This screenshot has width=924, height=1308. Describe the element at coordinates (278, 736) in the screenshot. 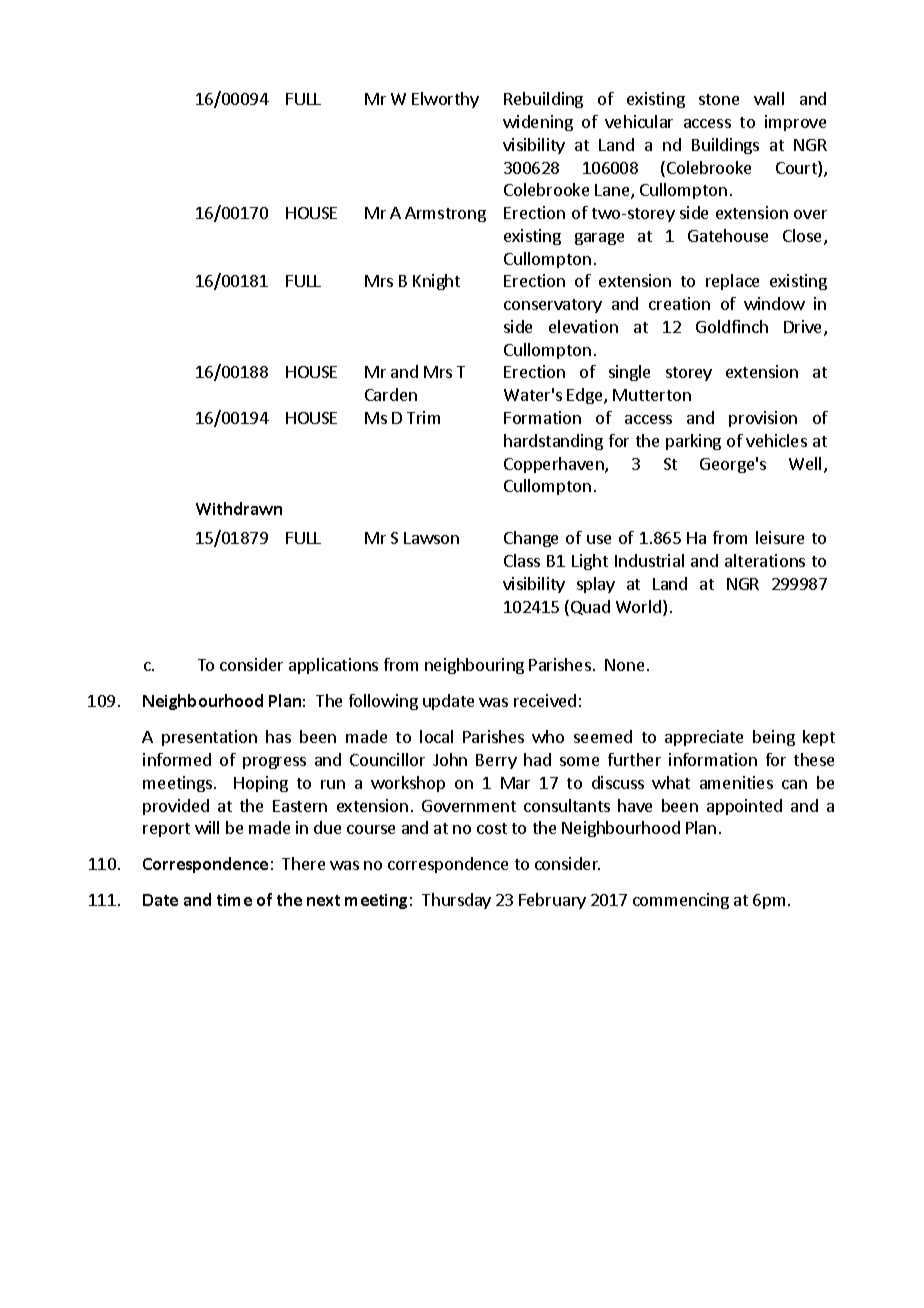

I see `has` at that location.
